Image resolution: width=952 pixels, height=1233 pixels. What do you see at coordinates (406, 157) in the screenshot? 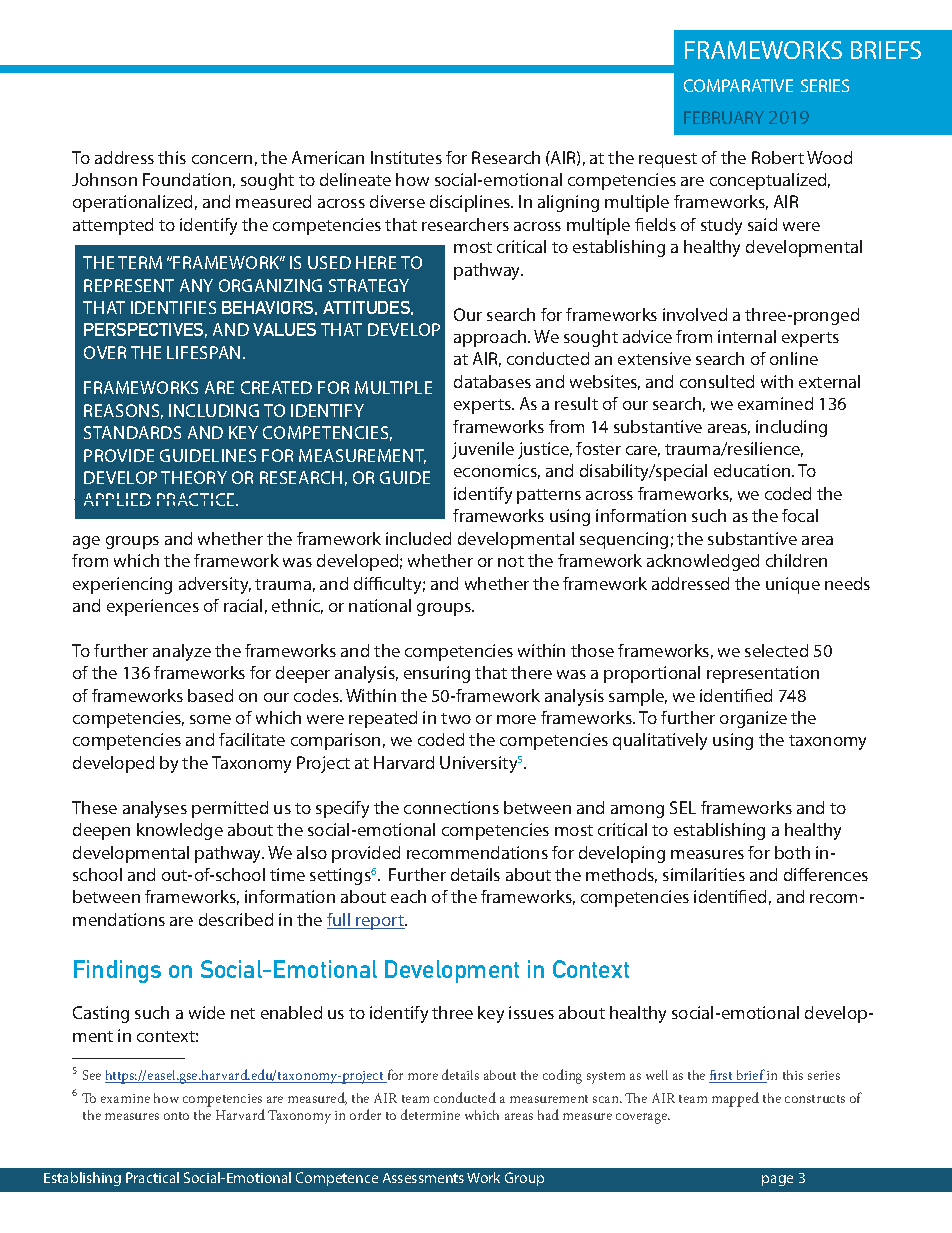
I see `Institutes` at bounding box center [406, 157].
